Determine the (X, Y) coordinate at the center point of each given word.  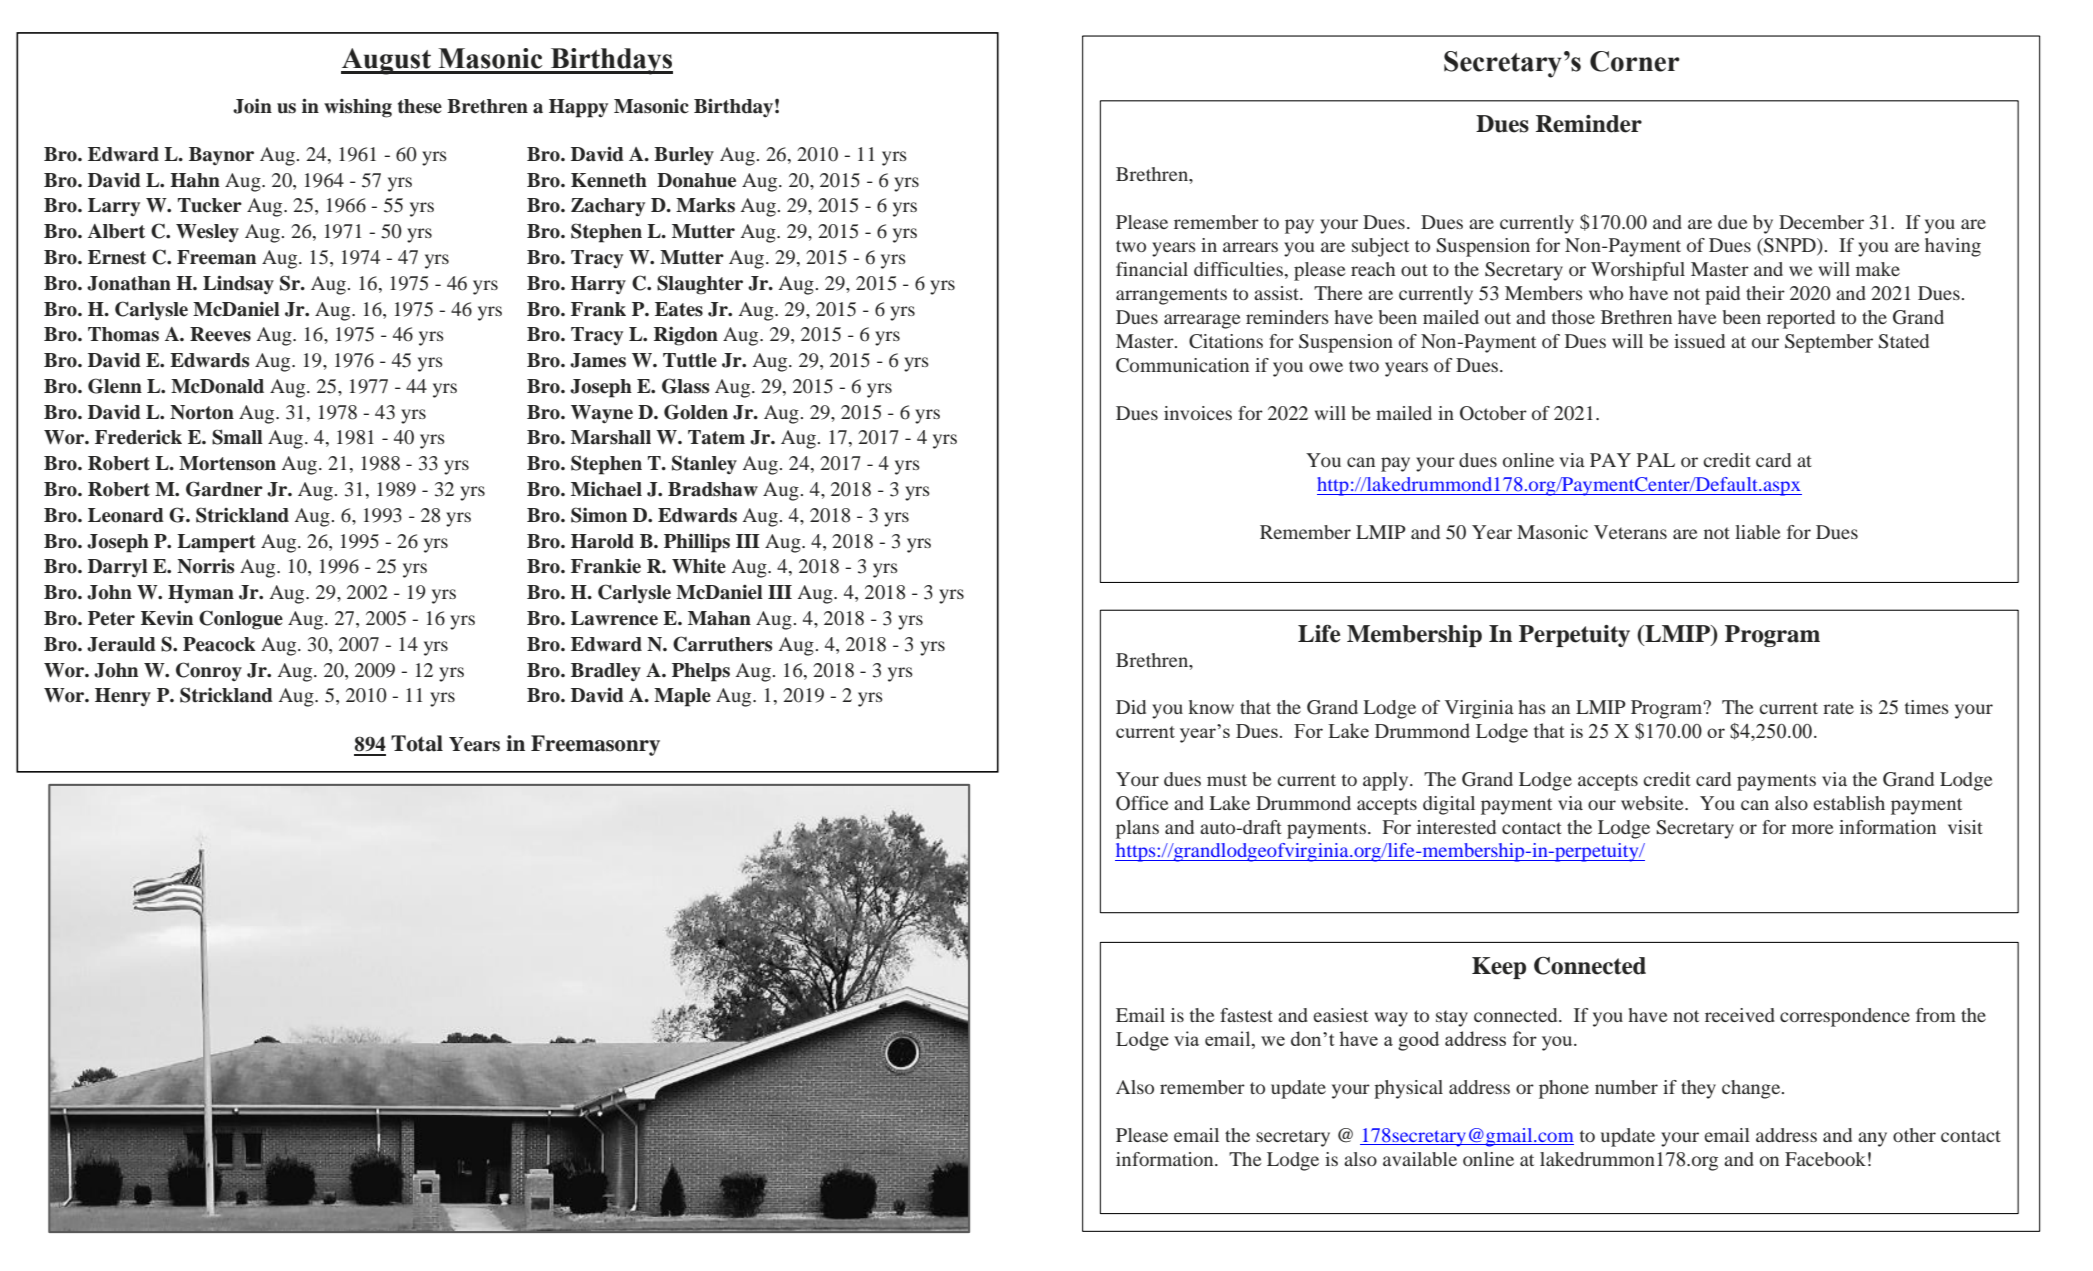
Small (237, 437)
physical (1408, 1089)
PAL (1656, 460)
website (1653, 803)
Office (1142, 803)
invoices (1198, 413)
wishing (358, 108)
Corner (1635, 61)
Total (417, 743)
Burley (684, 156)
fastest (1246, 1015)
